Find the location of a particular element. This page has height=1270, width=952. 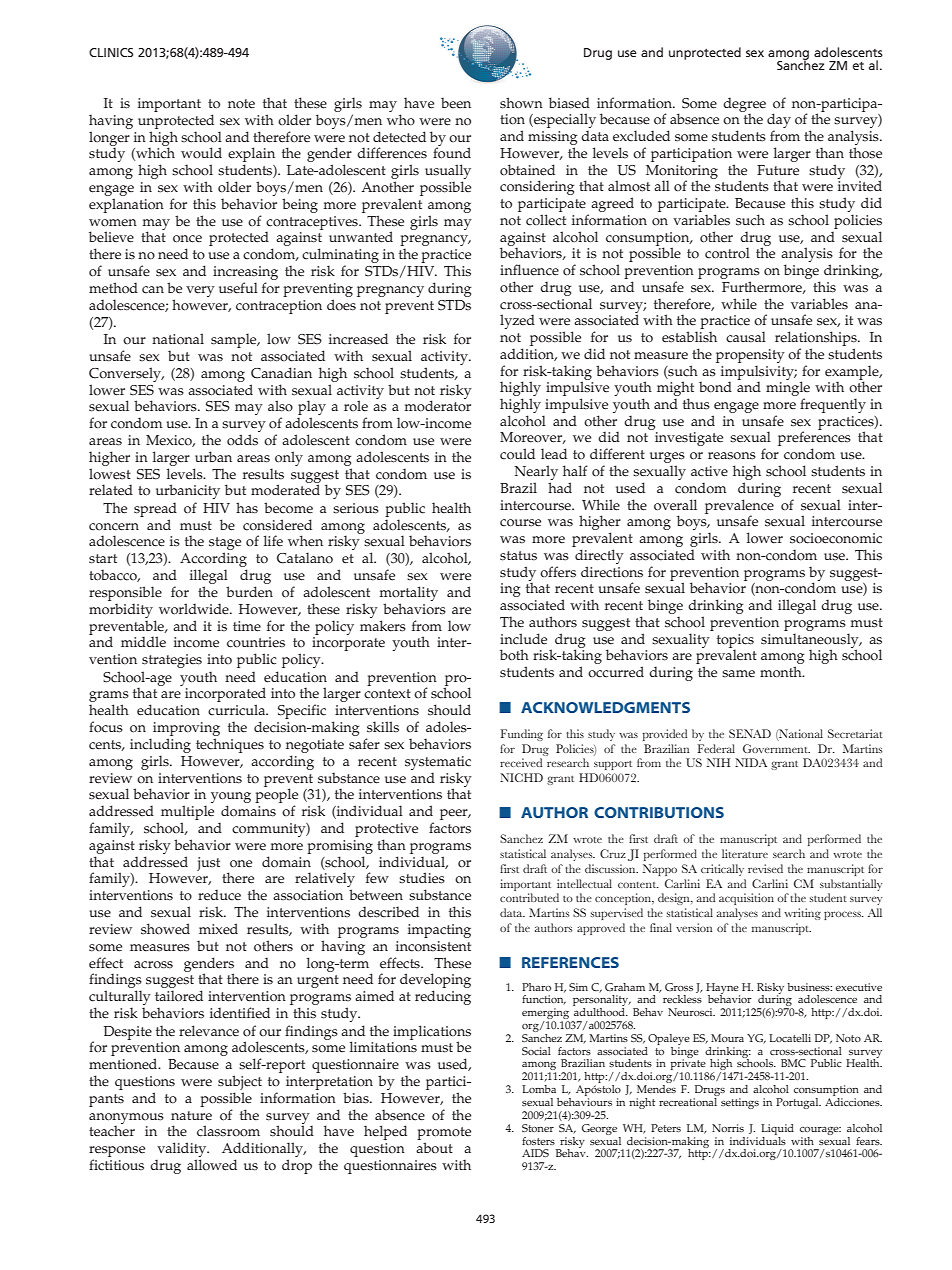

contributed is located at coordinates (529, 897).
